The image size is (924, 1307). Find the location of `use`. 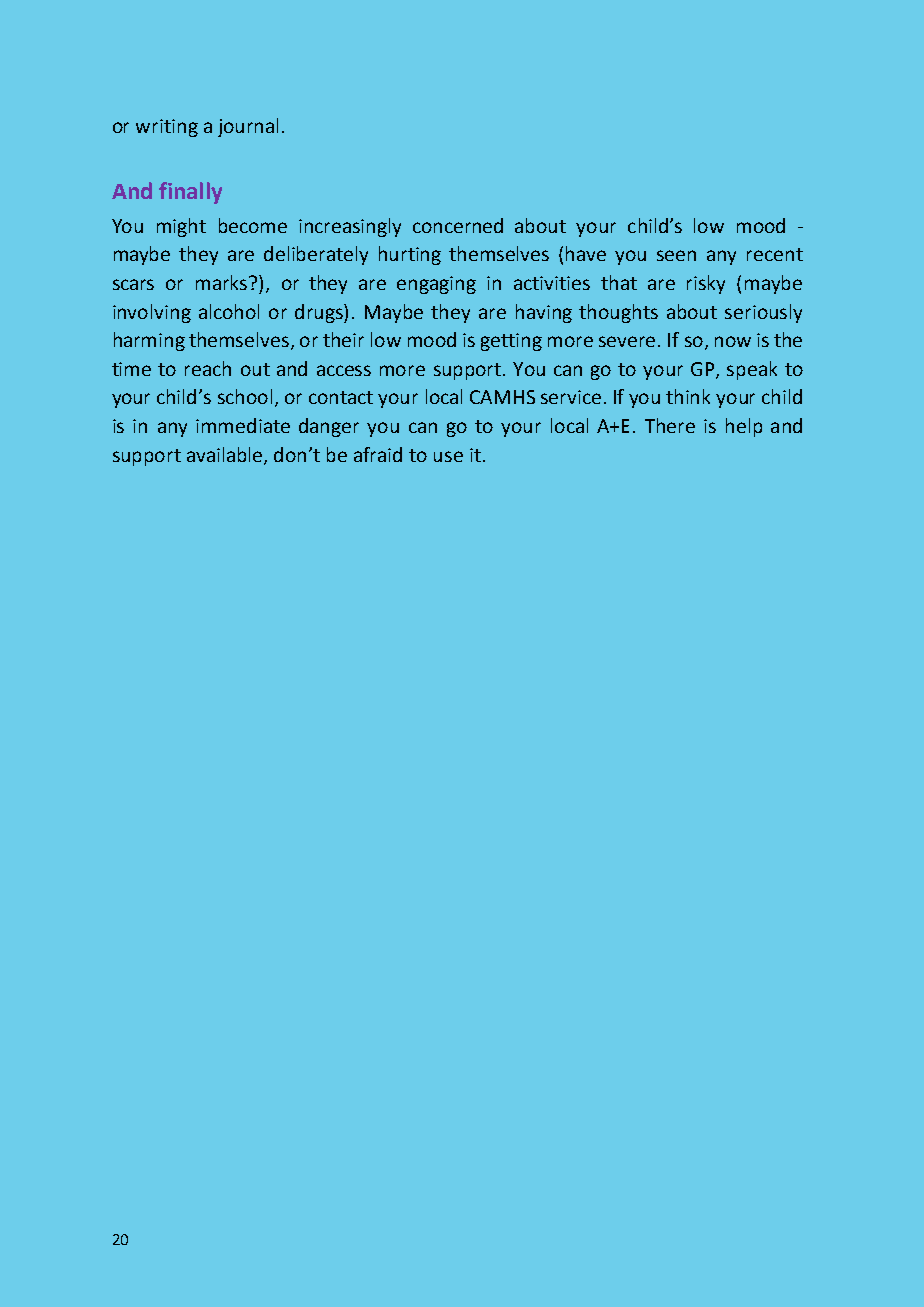

use is located at coordinates (448, 456).
